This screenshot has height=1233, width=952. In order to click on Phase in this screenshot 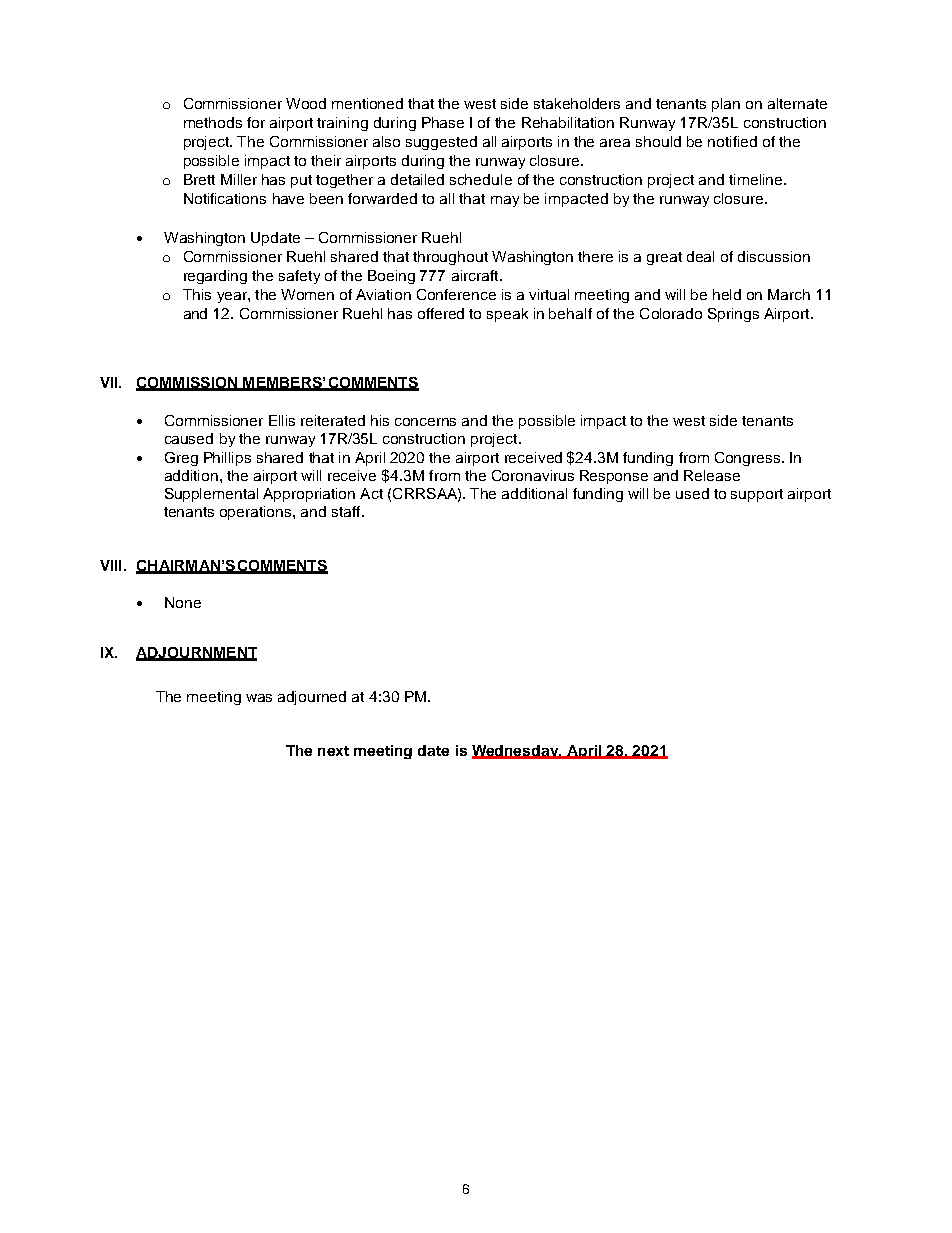, I will do `click(443, 122)`.
